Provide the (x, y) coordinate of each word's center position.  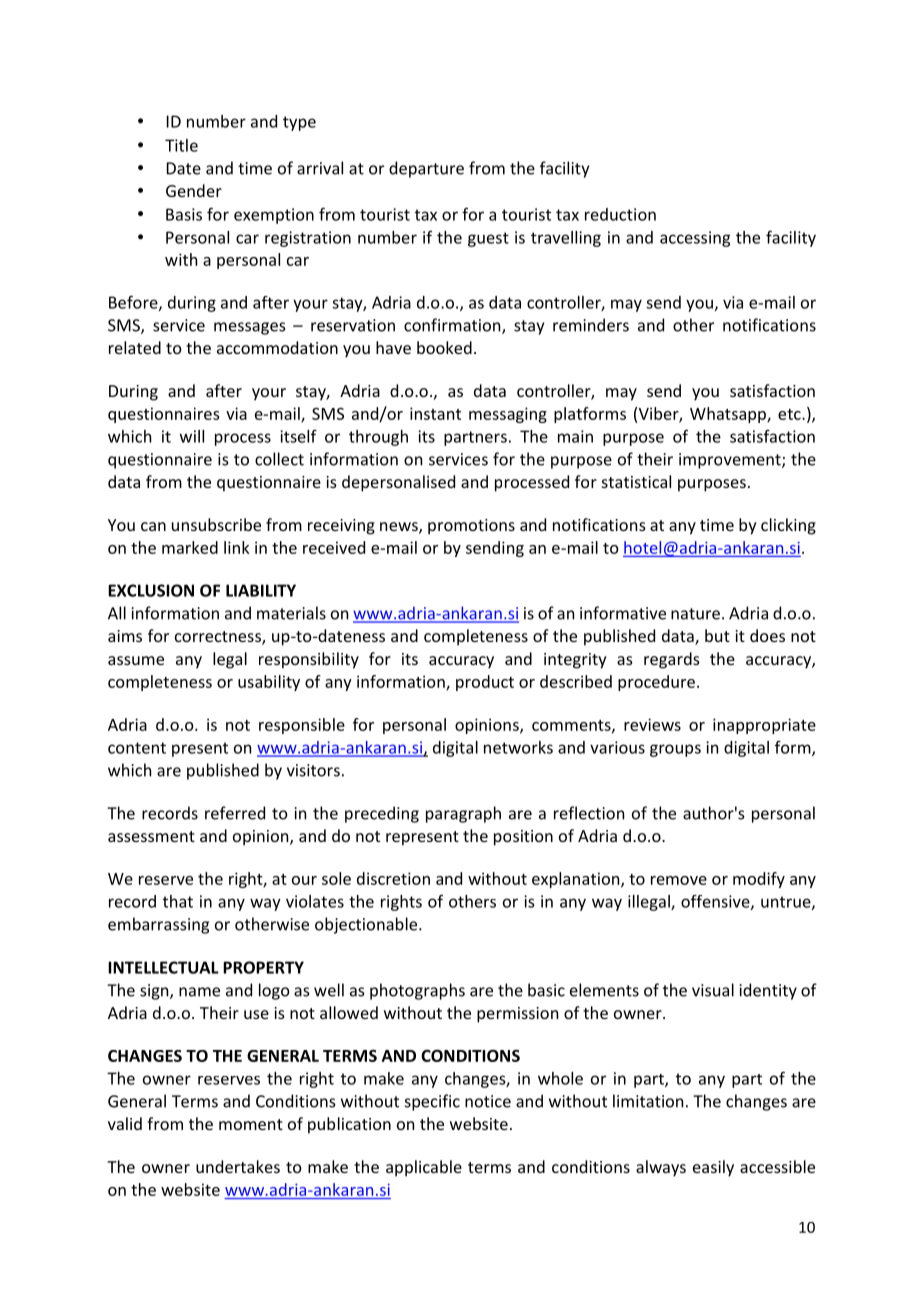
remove (679, 880)
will (192, 436)
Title (181, 145)
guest (488, 239)
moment (251, 1124)
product (485, 683)
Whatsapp (729, 415)
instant (435, 413)
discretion (393, 878)
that (178, 901)
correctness (219, 638)
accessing (695, 239)
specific (432, 1102)
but (717, 635)
